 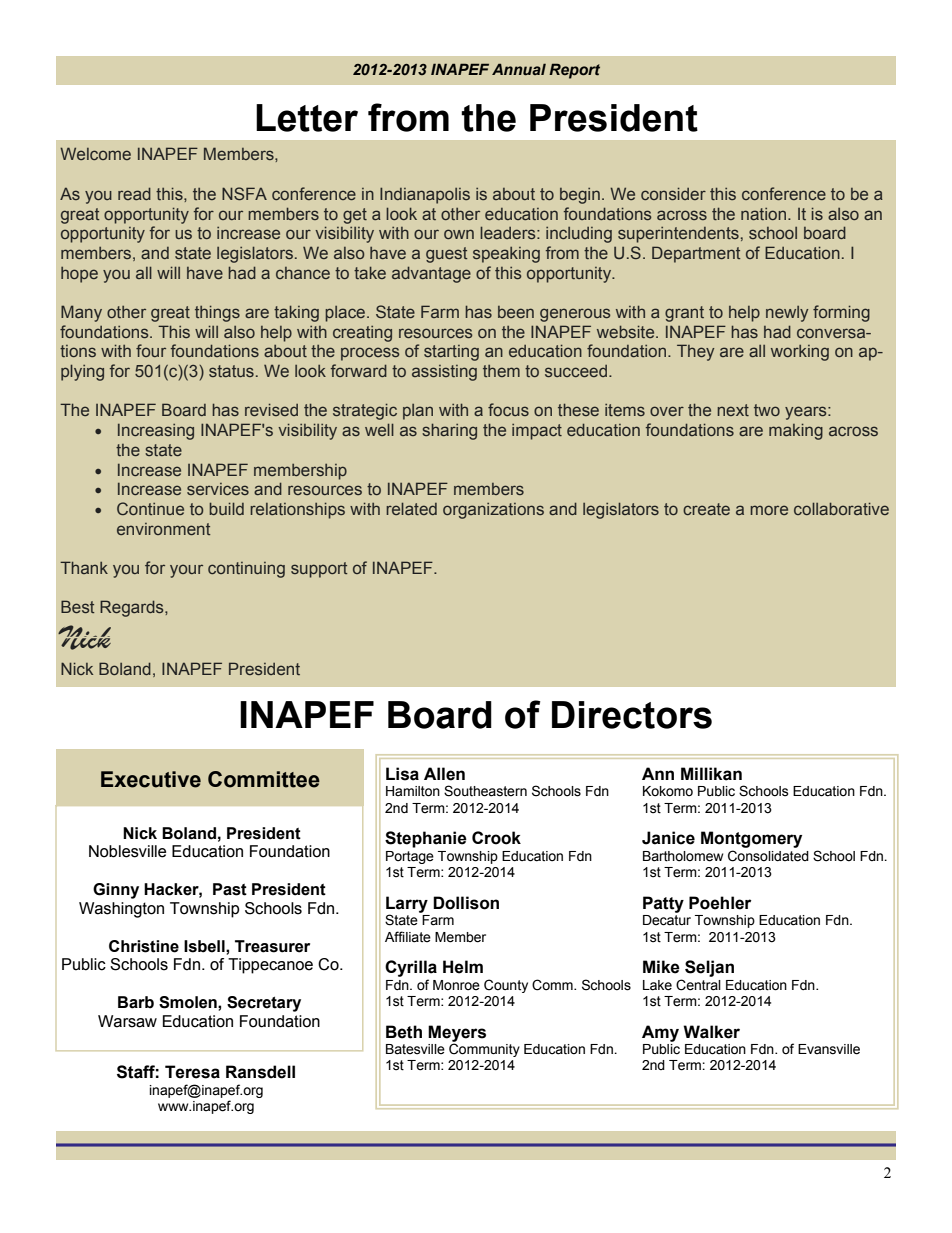 I want to click on Annual, so click(x=519, y=69).
